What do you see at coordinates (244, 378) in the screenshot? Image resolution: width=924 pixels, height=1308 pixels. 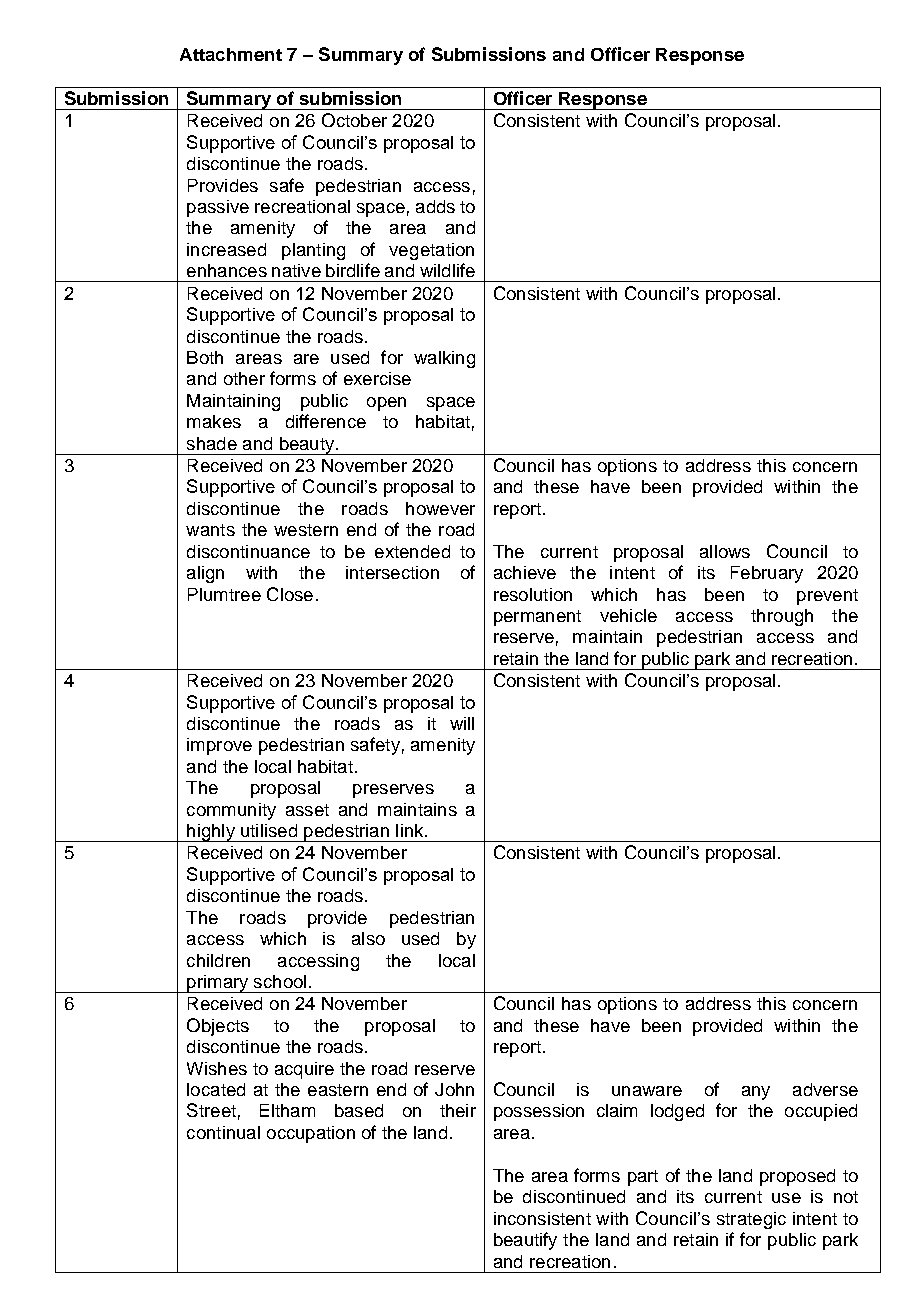 I see `other` at bounding box center [244, 378].
